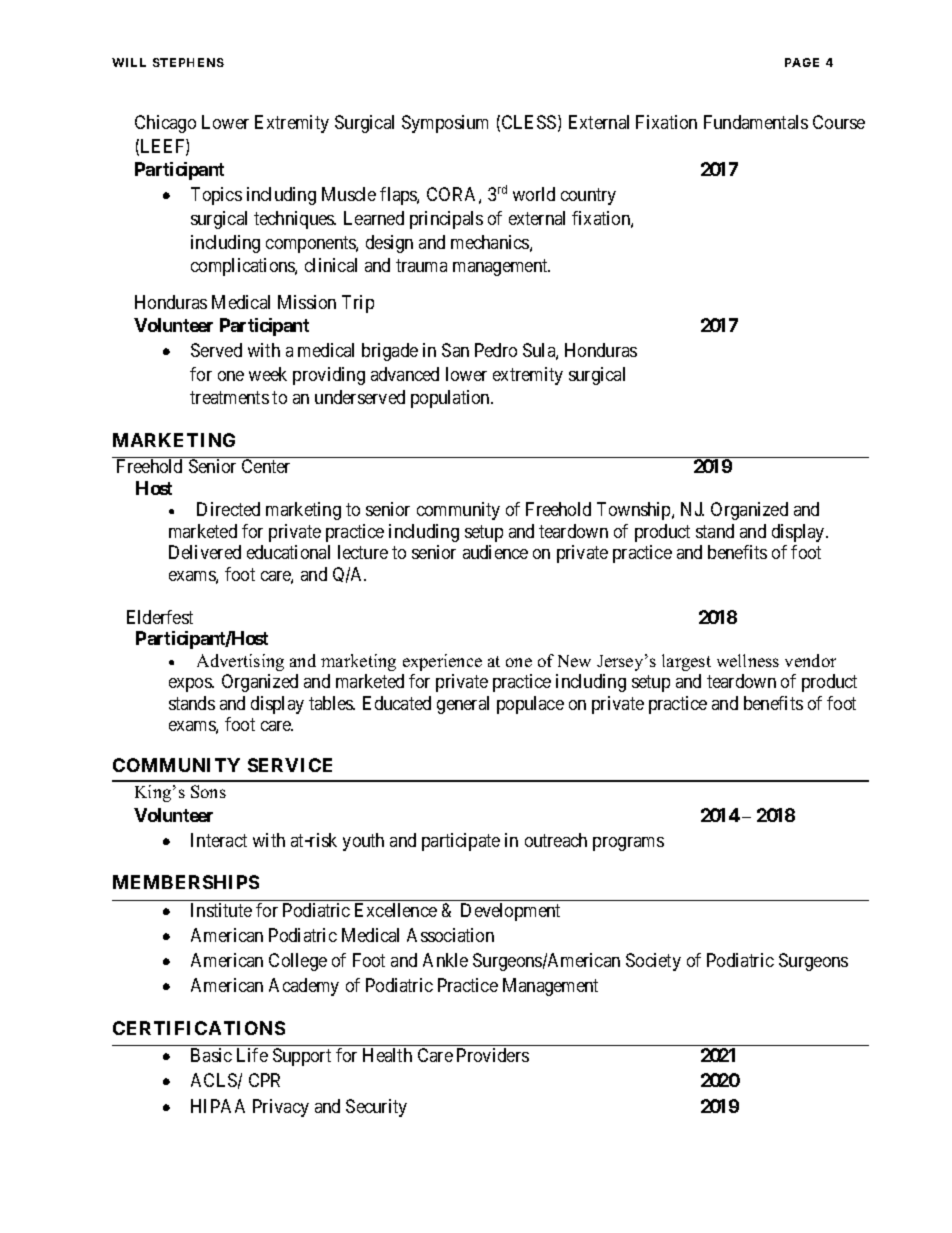 This screenshot has width=952, height=1233. I want to click on Chicago, so click(165, 124).
